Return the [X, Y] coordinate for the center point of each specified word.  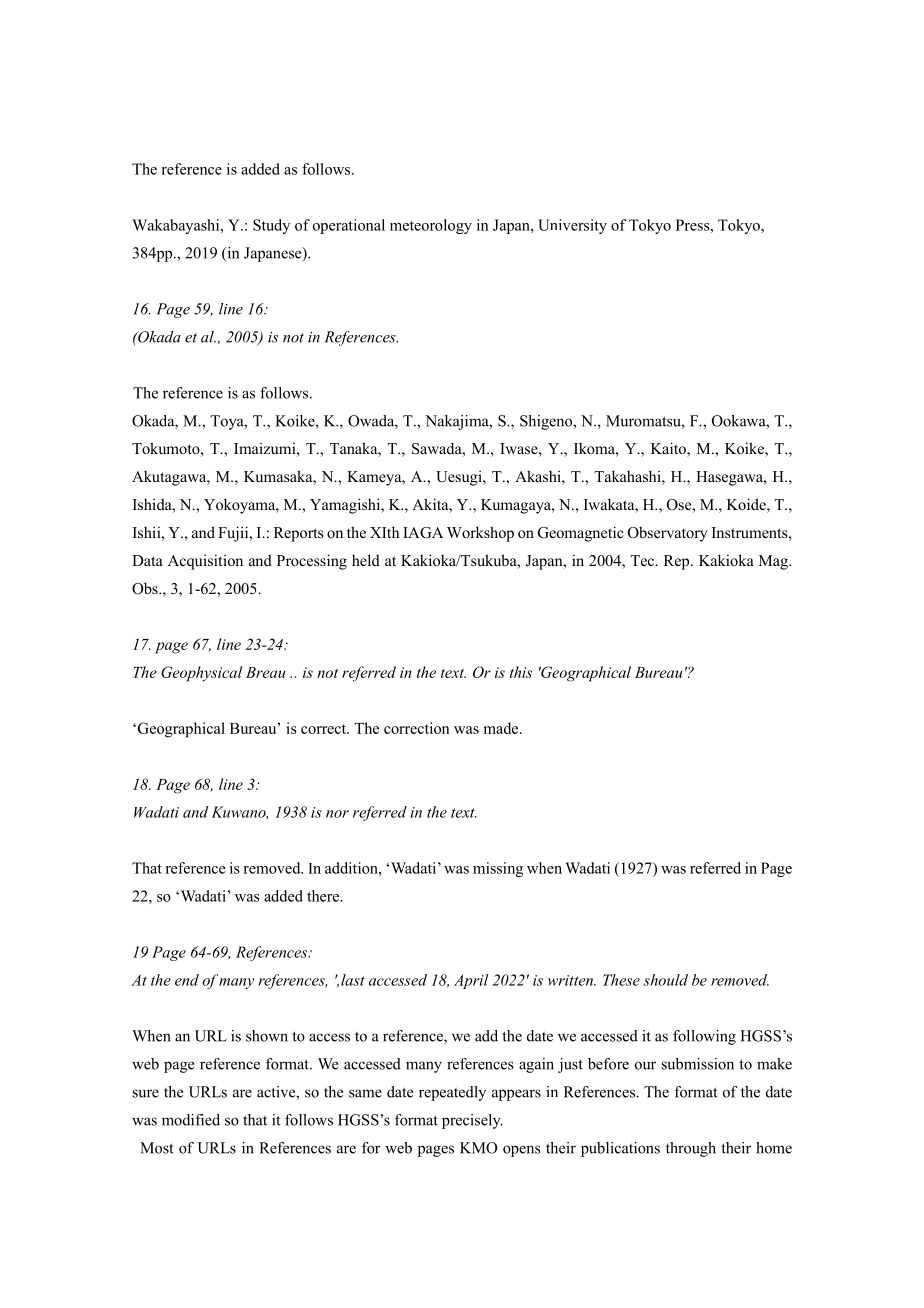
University [572, 226]
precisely [472, 1121]
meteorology [431, 226]
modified [191, 1120]
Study [271, 226]
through [691, 1149]
